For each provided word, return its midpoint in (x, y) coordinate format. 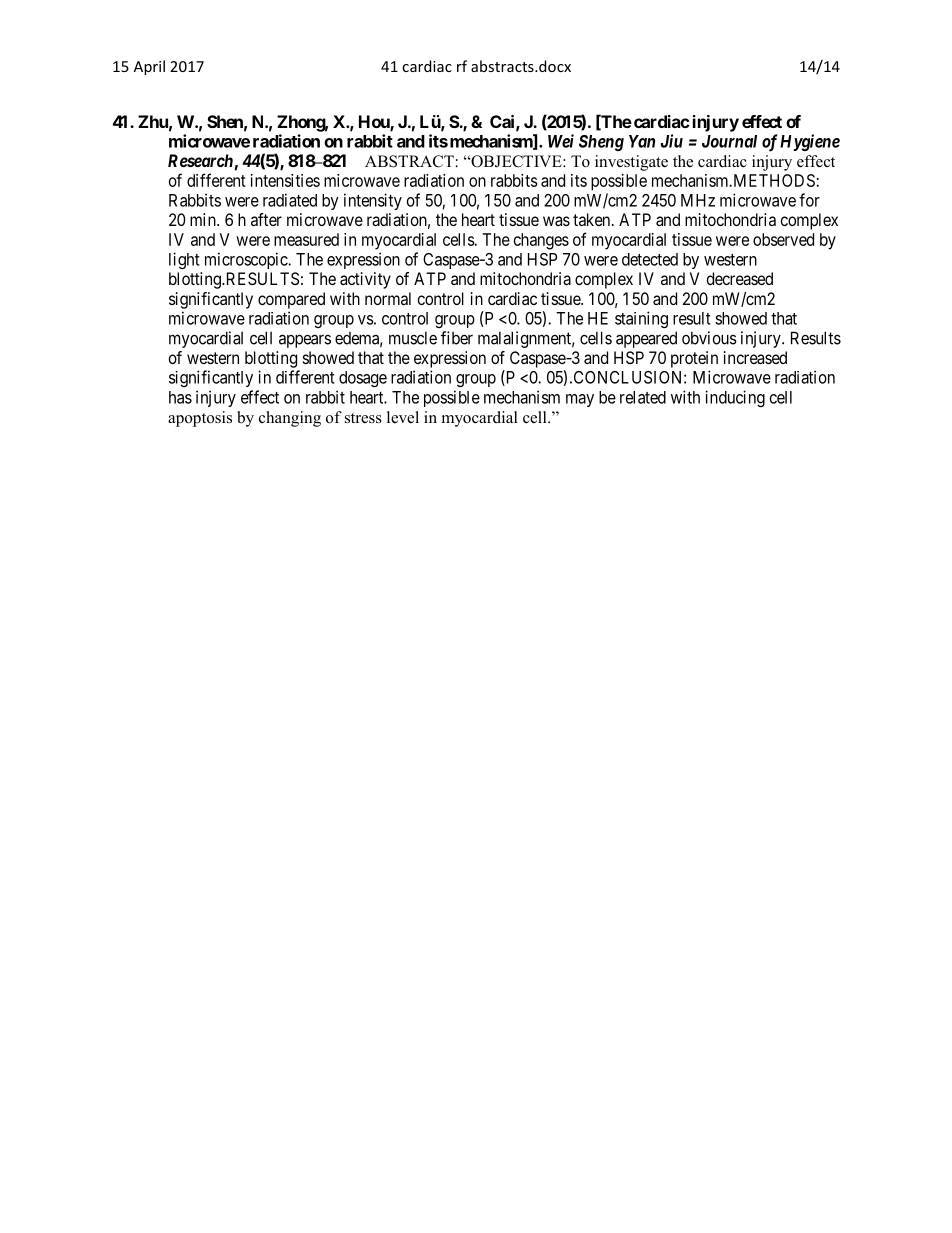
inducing (735, 398)
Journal (729, 141)
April (149, 67)
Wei (561, 141)
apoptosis (200, 419)
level (403, 417)
